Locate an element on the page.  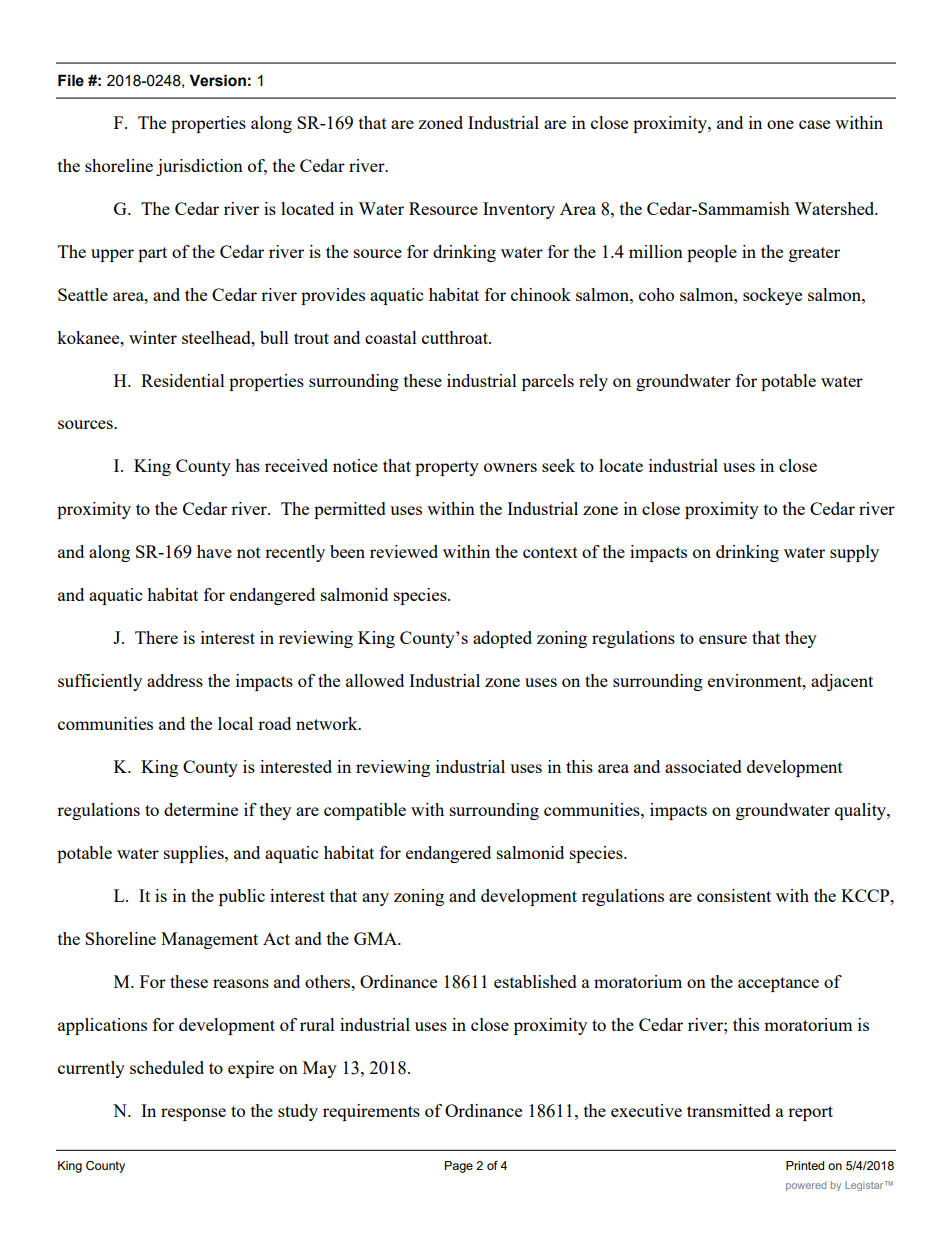
Inventory is located at coordinates (519, 210).
